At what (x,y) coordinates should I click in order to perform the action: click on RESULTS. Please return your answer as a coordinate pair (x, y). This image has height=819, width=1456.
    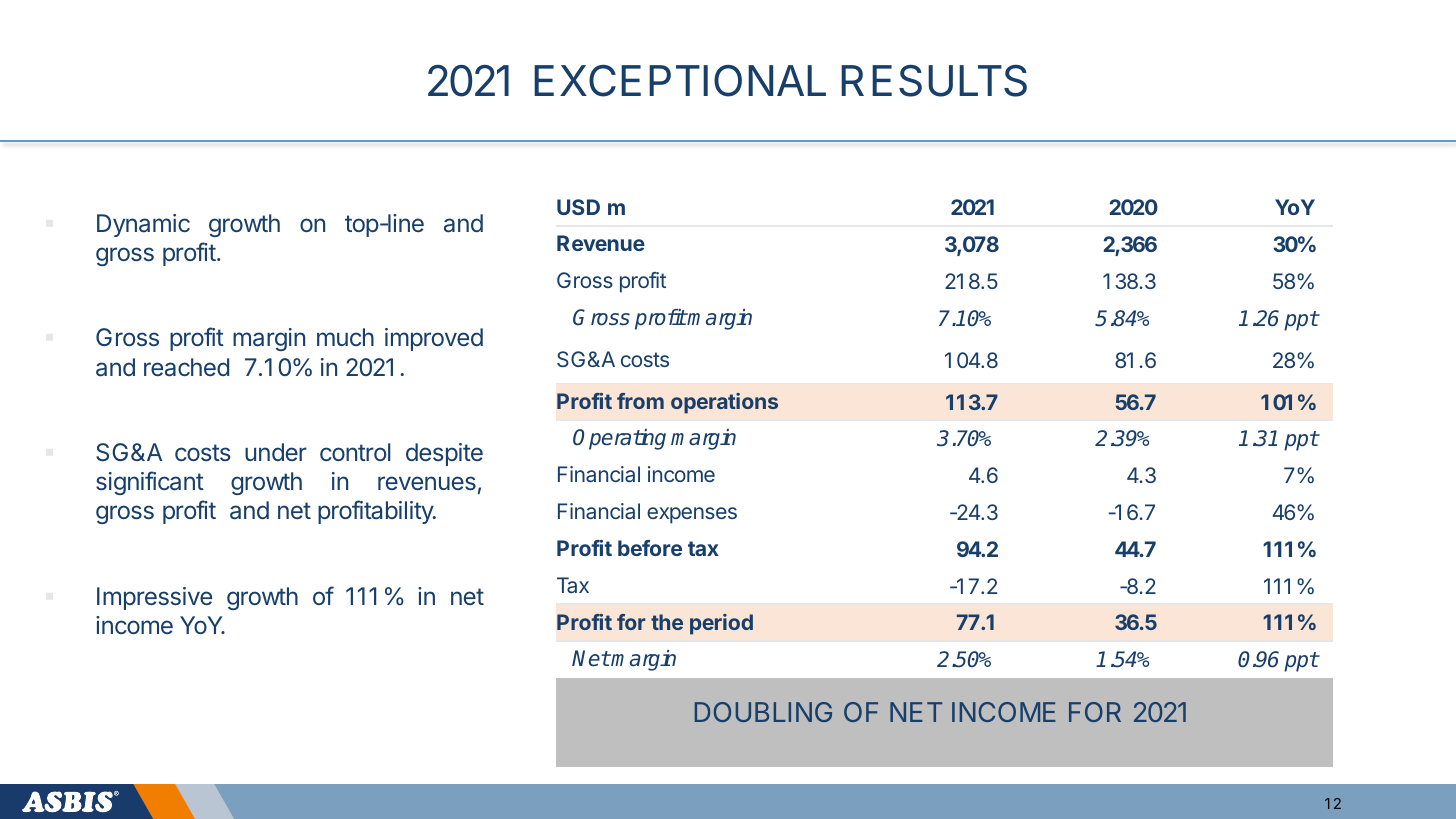
    Looking at the image, I should click on (934, 81).
